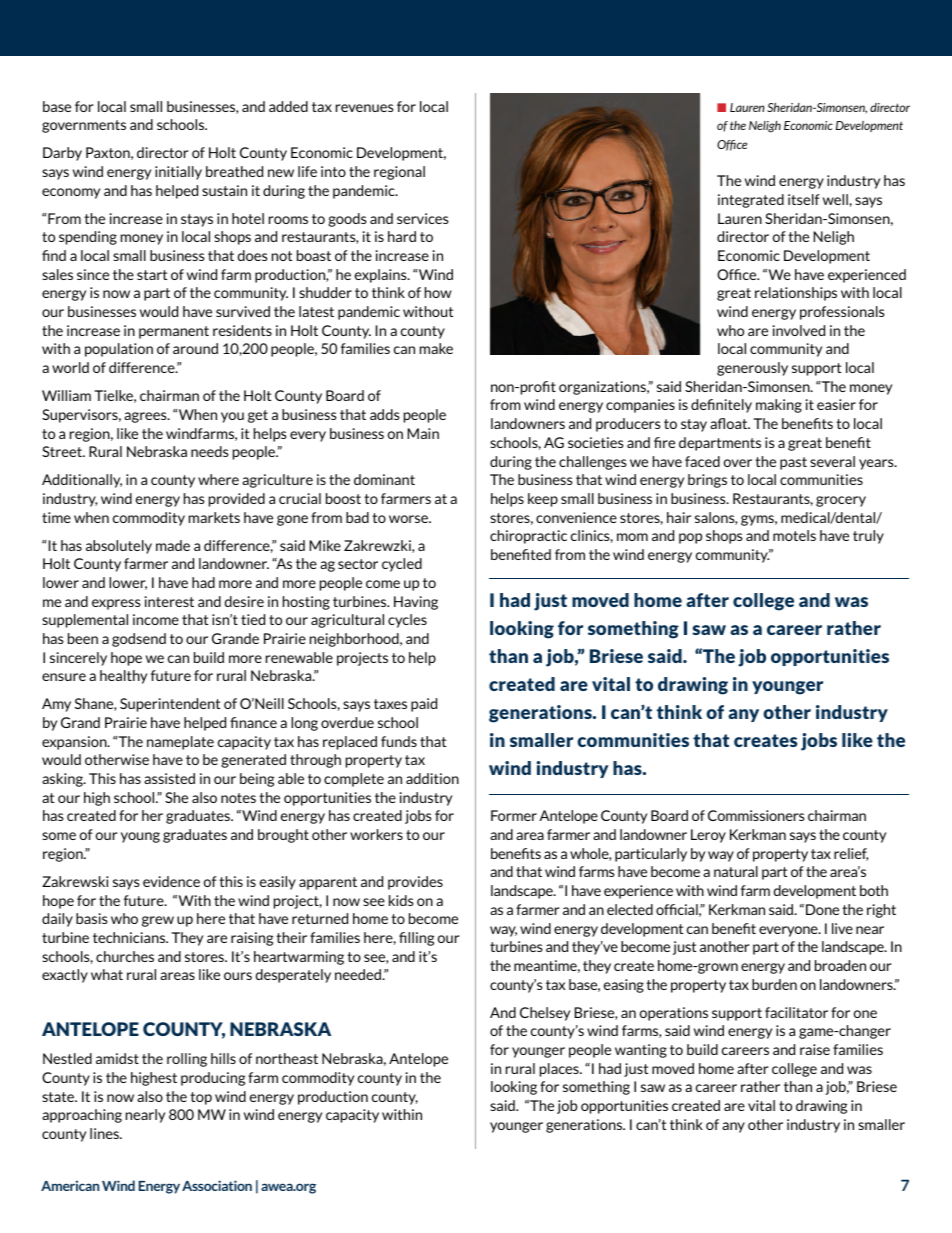 This image has width=952, height=1233. Describe the element at coordinates (178, 173) in the image. I see `initially` at that location.
